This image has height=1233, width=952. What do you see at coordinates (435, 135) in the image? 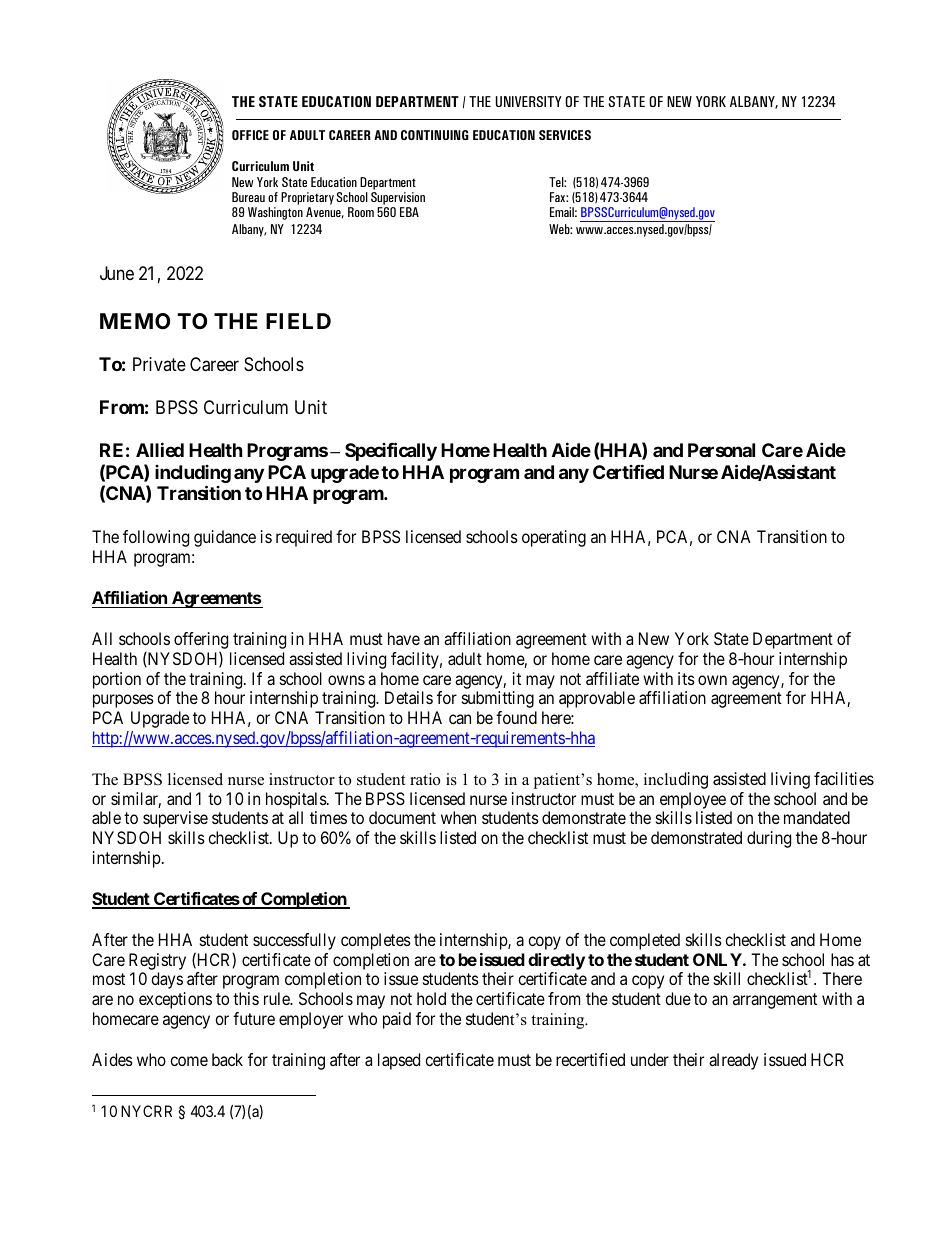
I see `CONTINUING` at bounding box center [435, 135].
